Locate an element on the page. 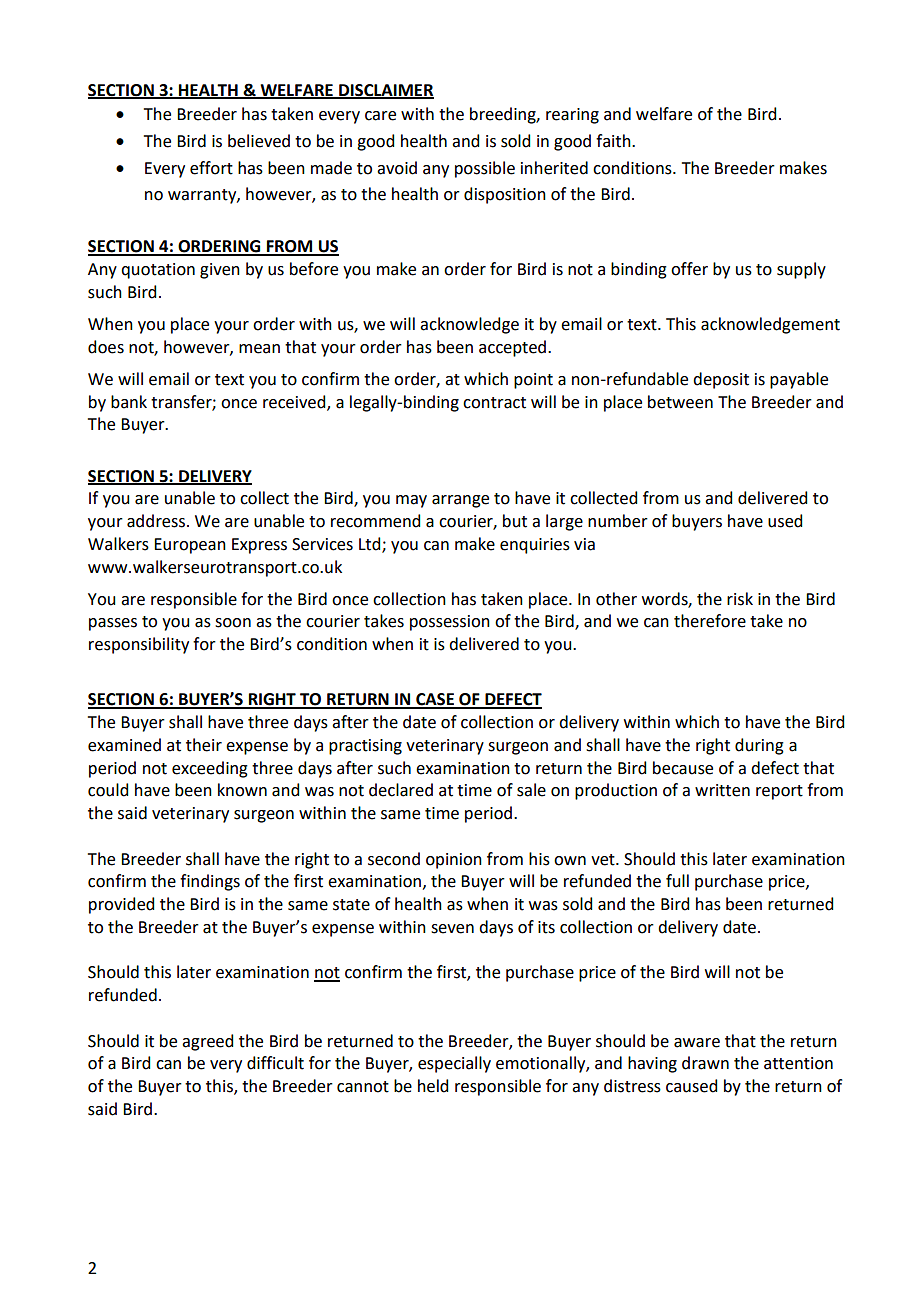 The height and width of the image is (1309, 924). their is located at coordinates (204, 745).
